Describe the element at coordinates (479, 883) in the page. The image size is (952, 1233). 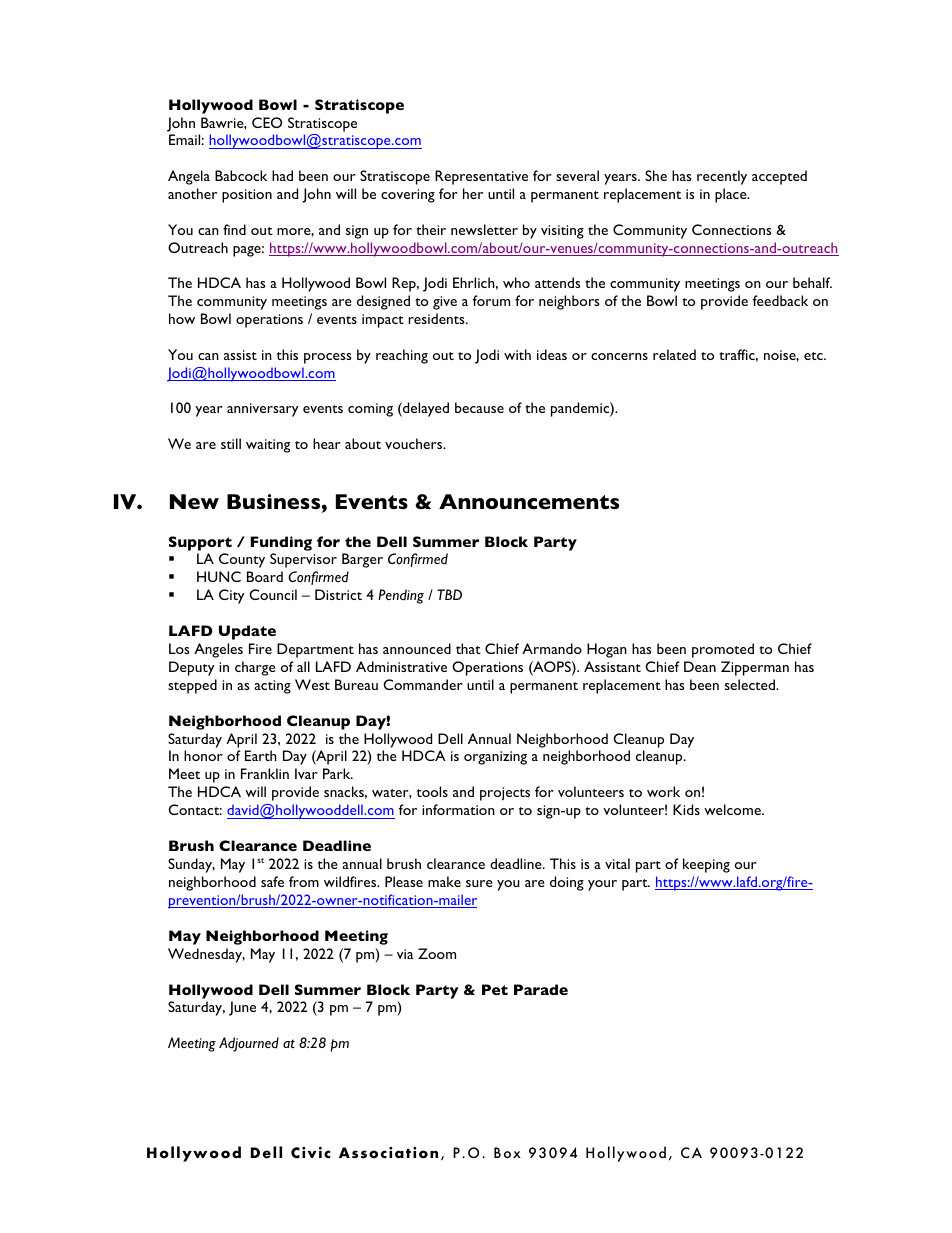
I see `sure` at that location.
